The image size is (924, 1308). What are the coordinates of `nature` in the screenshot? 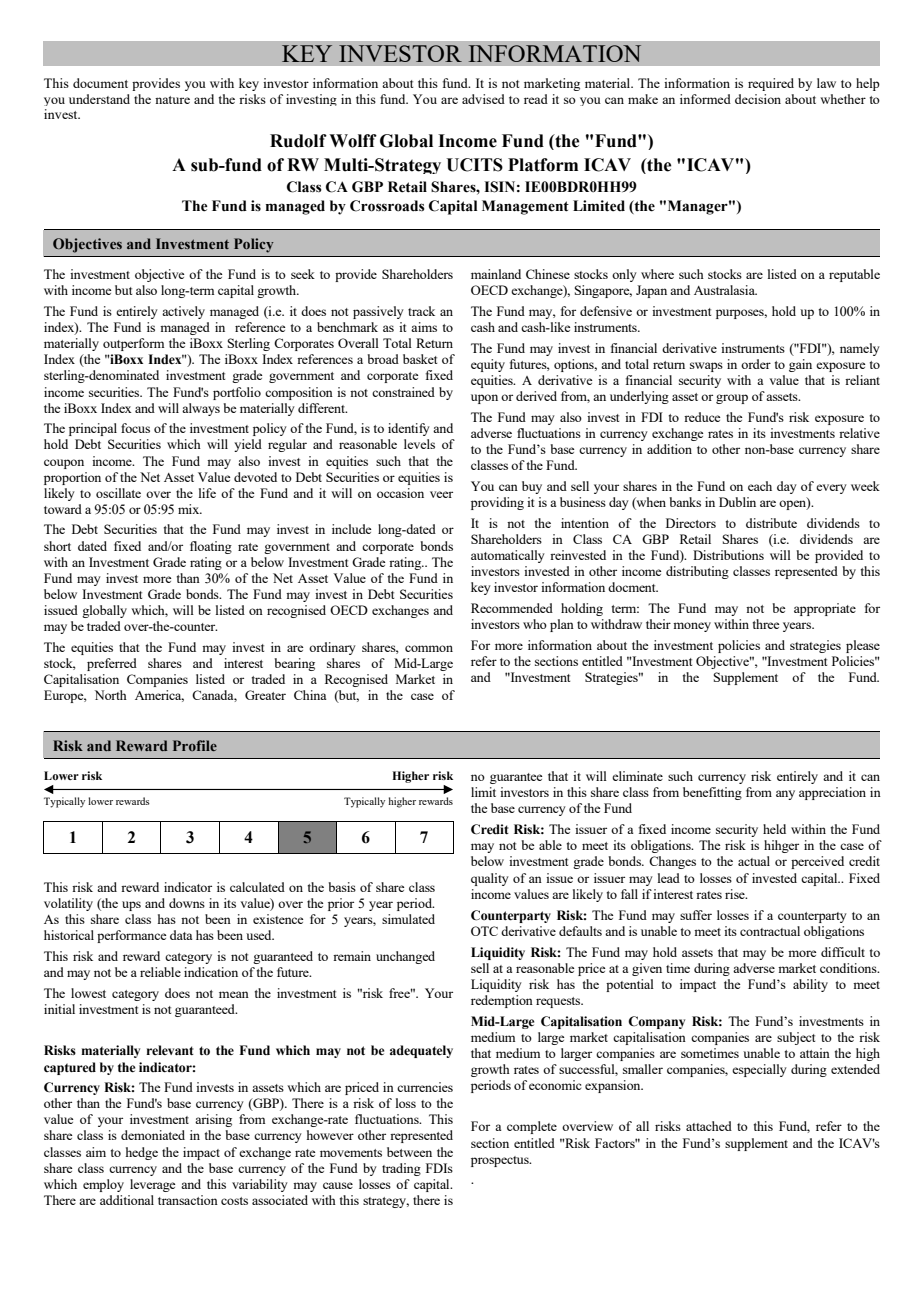 It's located at (172, 100).
